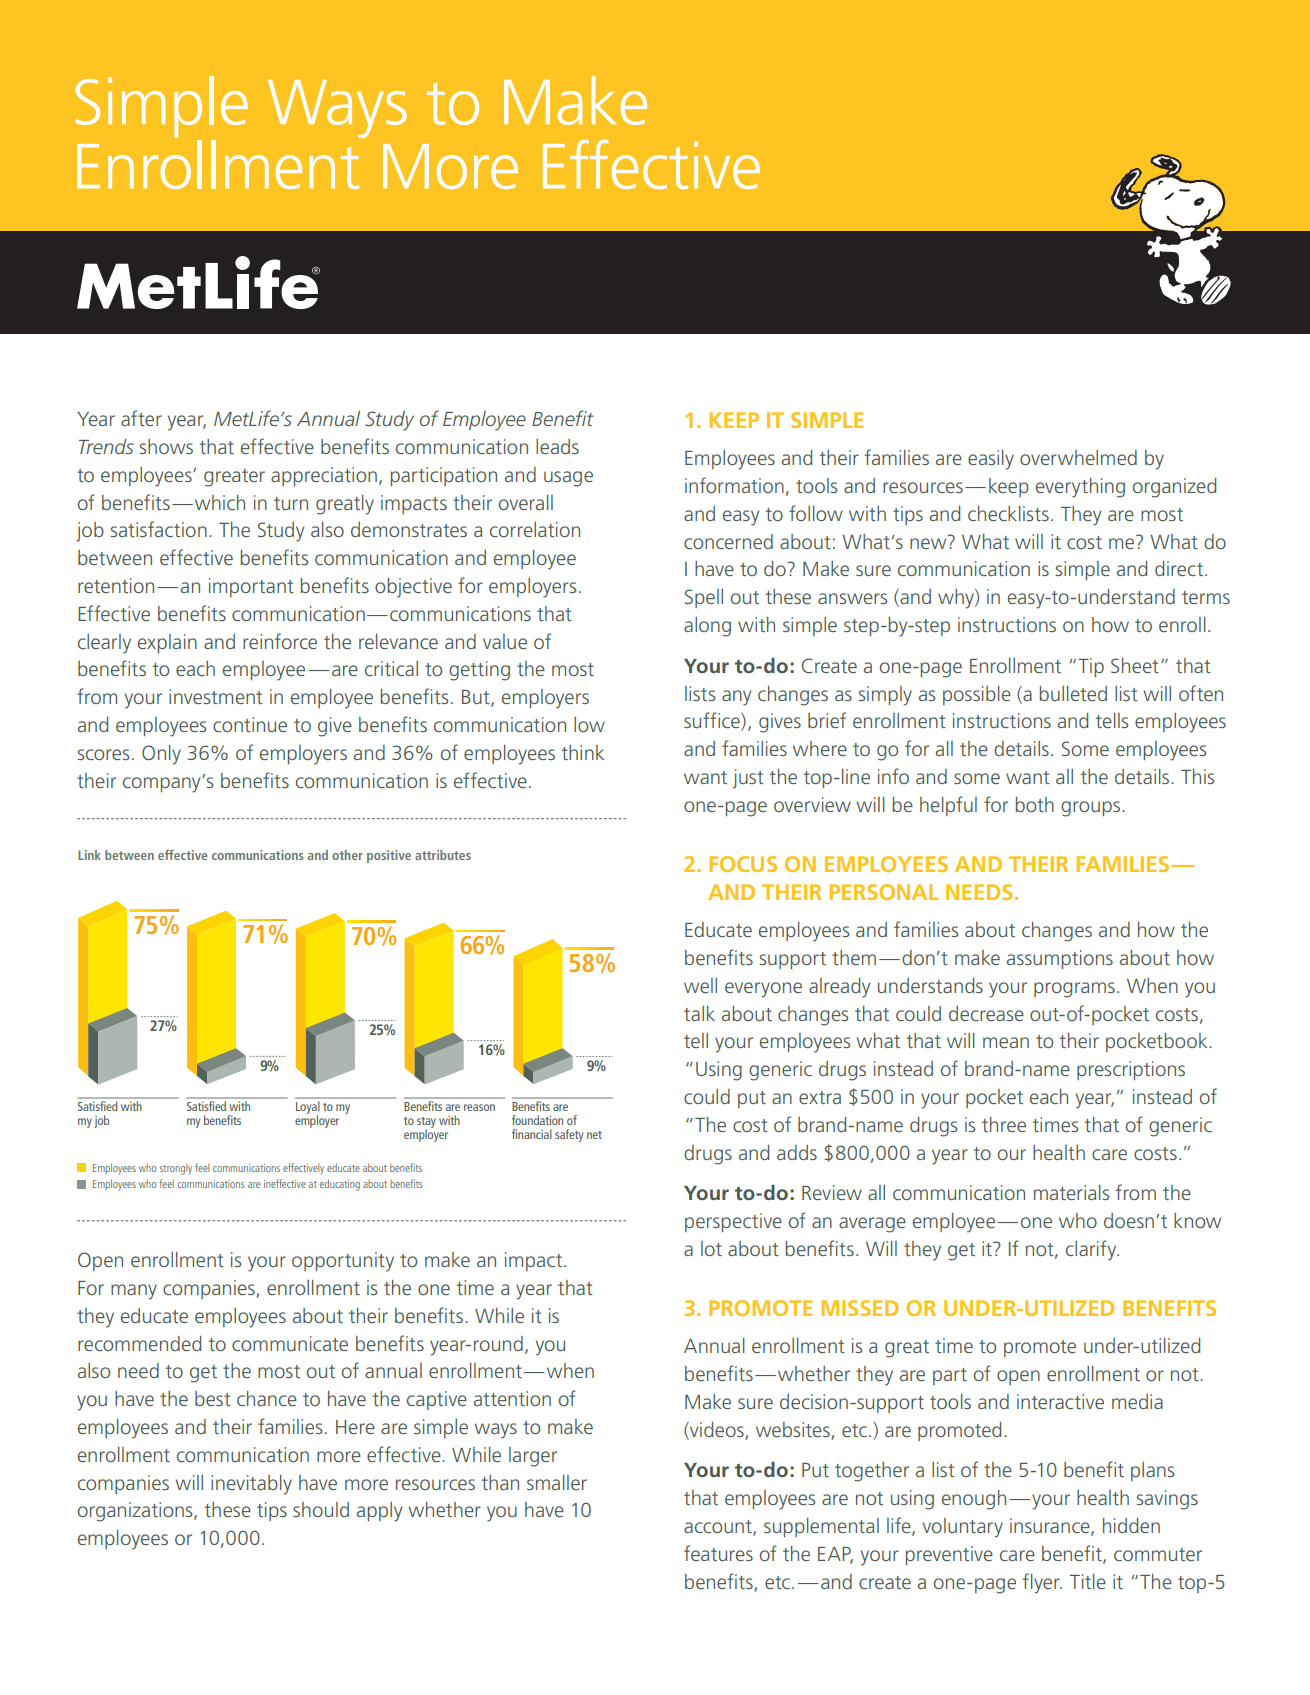  What do you see at coordinates (711, 1248) in the screenshot?
I see `lot` at bounding box center [711, 1248].
